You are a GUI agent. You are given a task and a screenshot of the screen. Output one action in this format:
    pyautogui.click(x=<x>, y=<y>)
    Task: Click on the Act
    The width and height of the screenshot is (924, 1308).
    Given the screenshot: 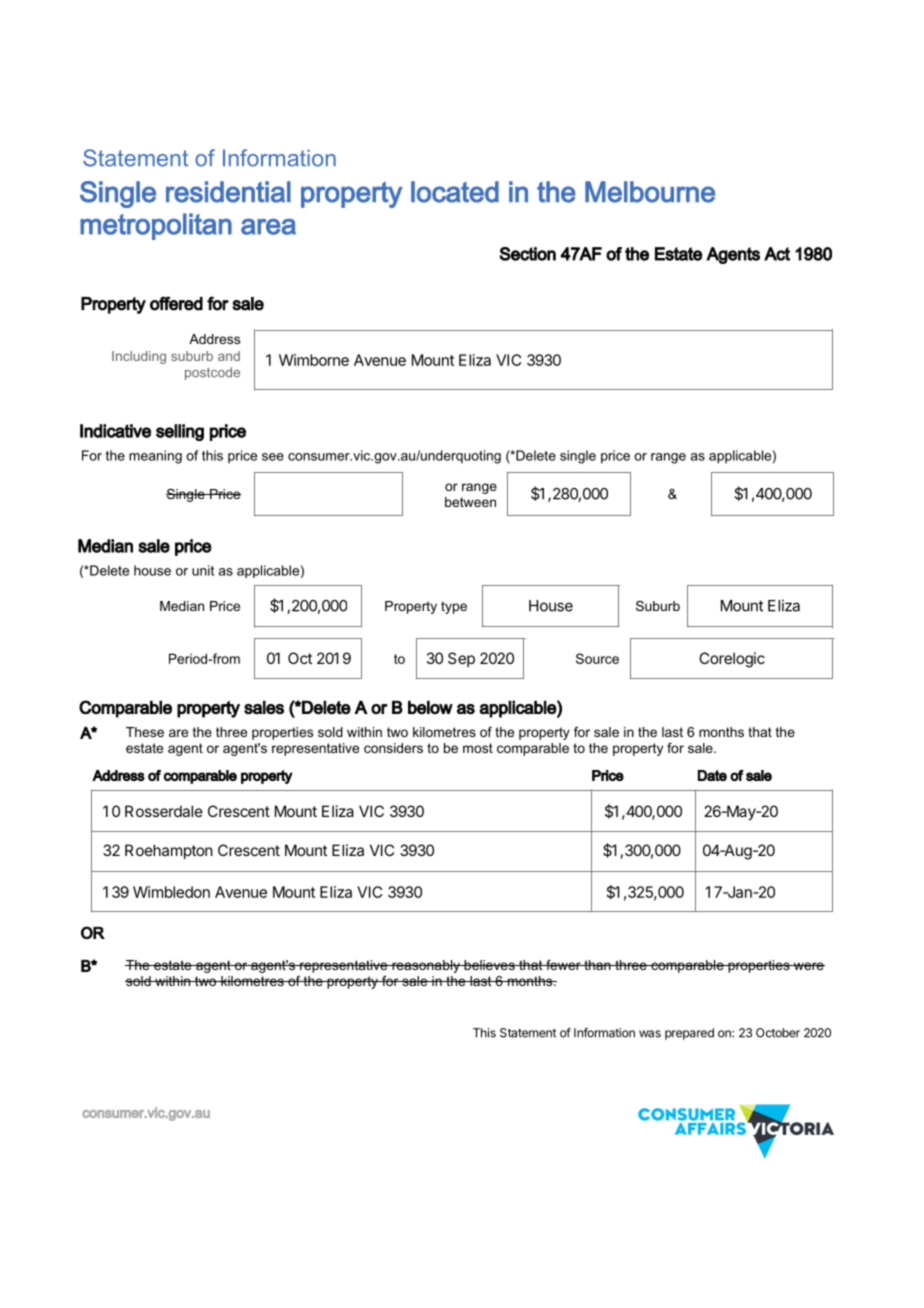 What is the action you would take?
    pyautogui.click(x=777, y=254)
